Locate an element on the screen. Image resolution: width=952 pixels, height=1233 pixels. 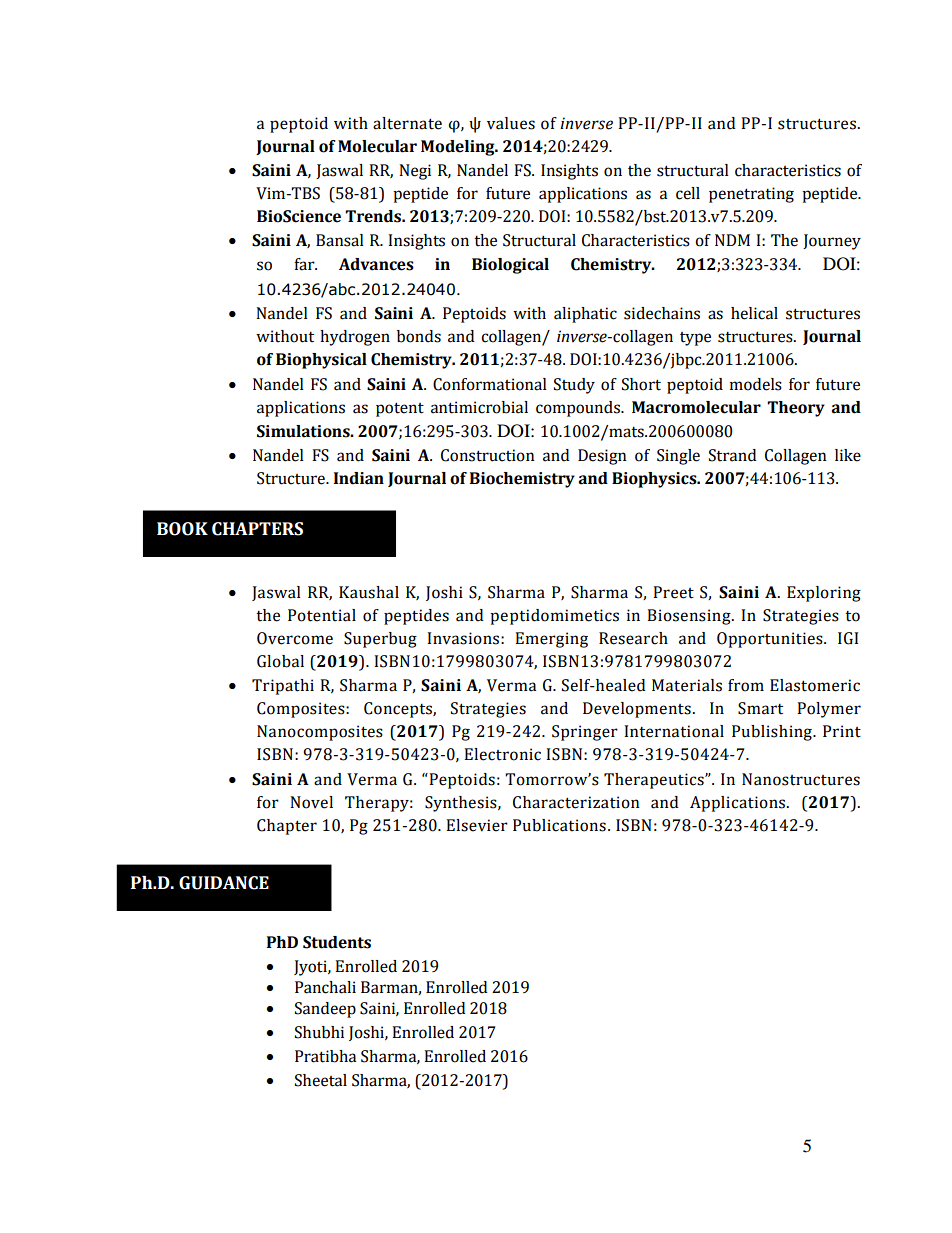
alternate is located at coordinates (407, 123).
